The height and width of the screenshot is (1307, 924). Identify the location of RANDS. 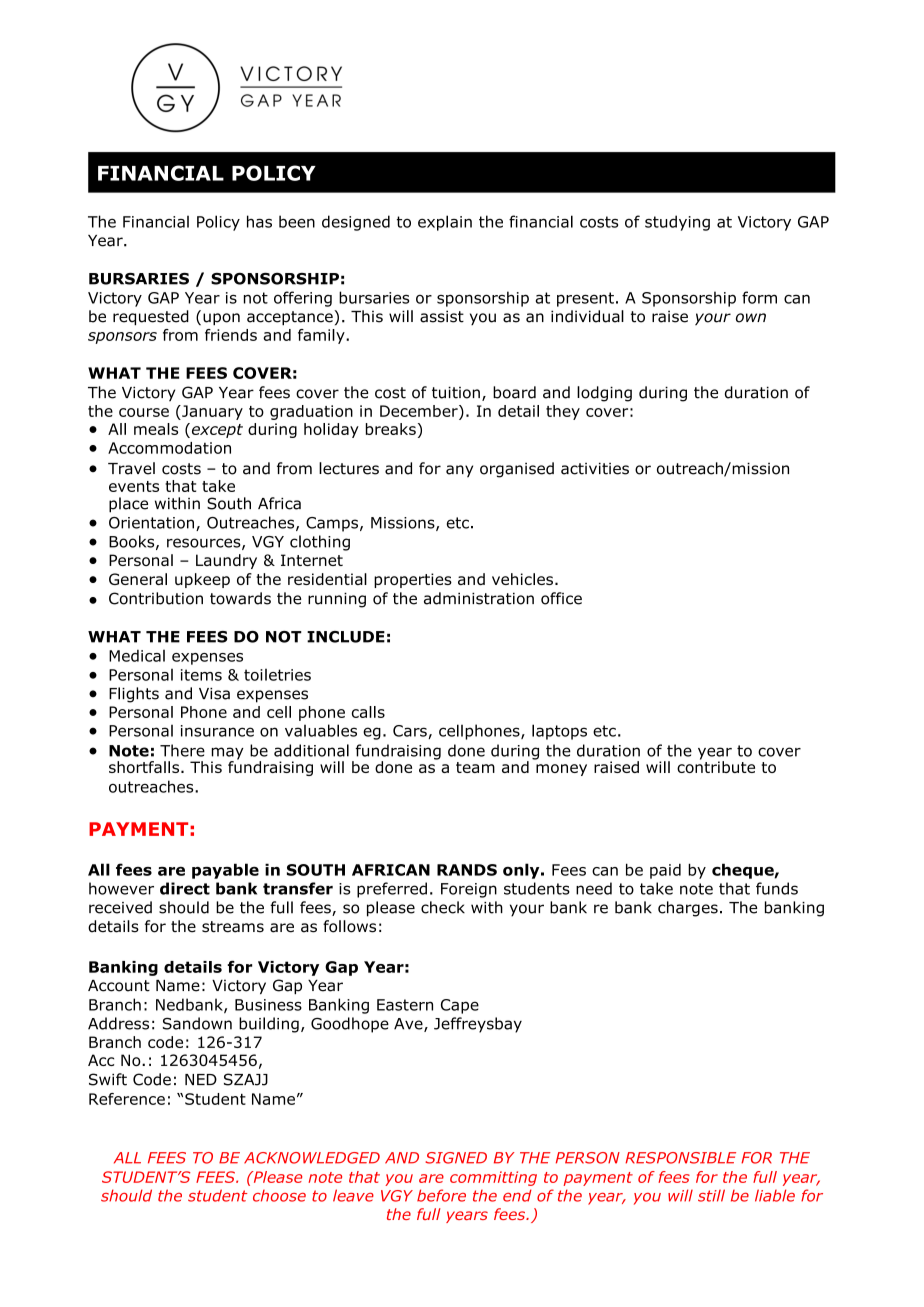
(467, 870).
